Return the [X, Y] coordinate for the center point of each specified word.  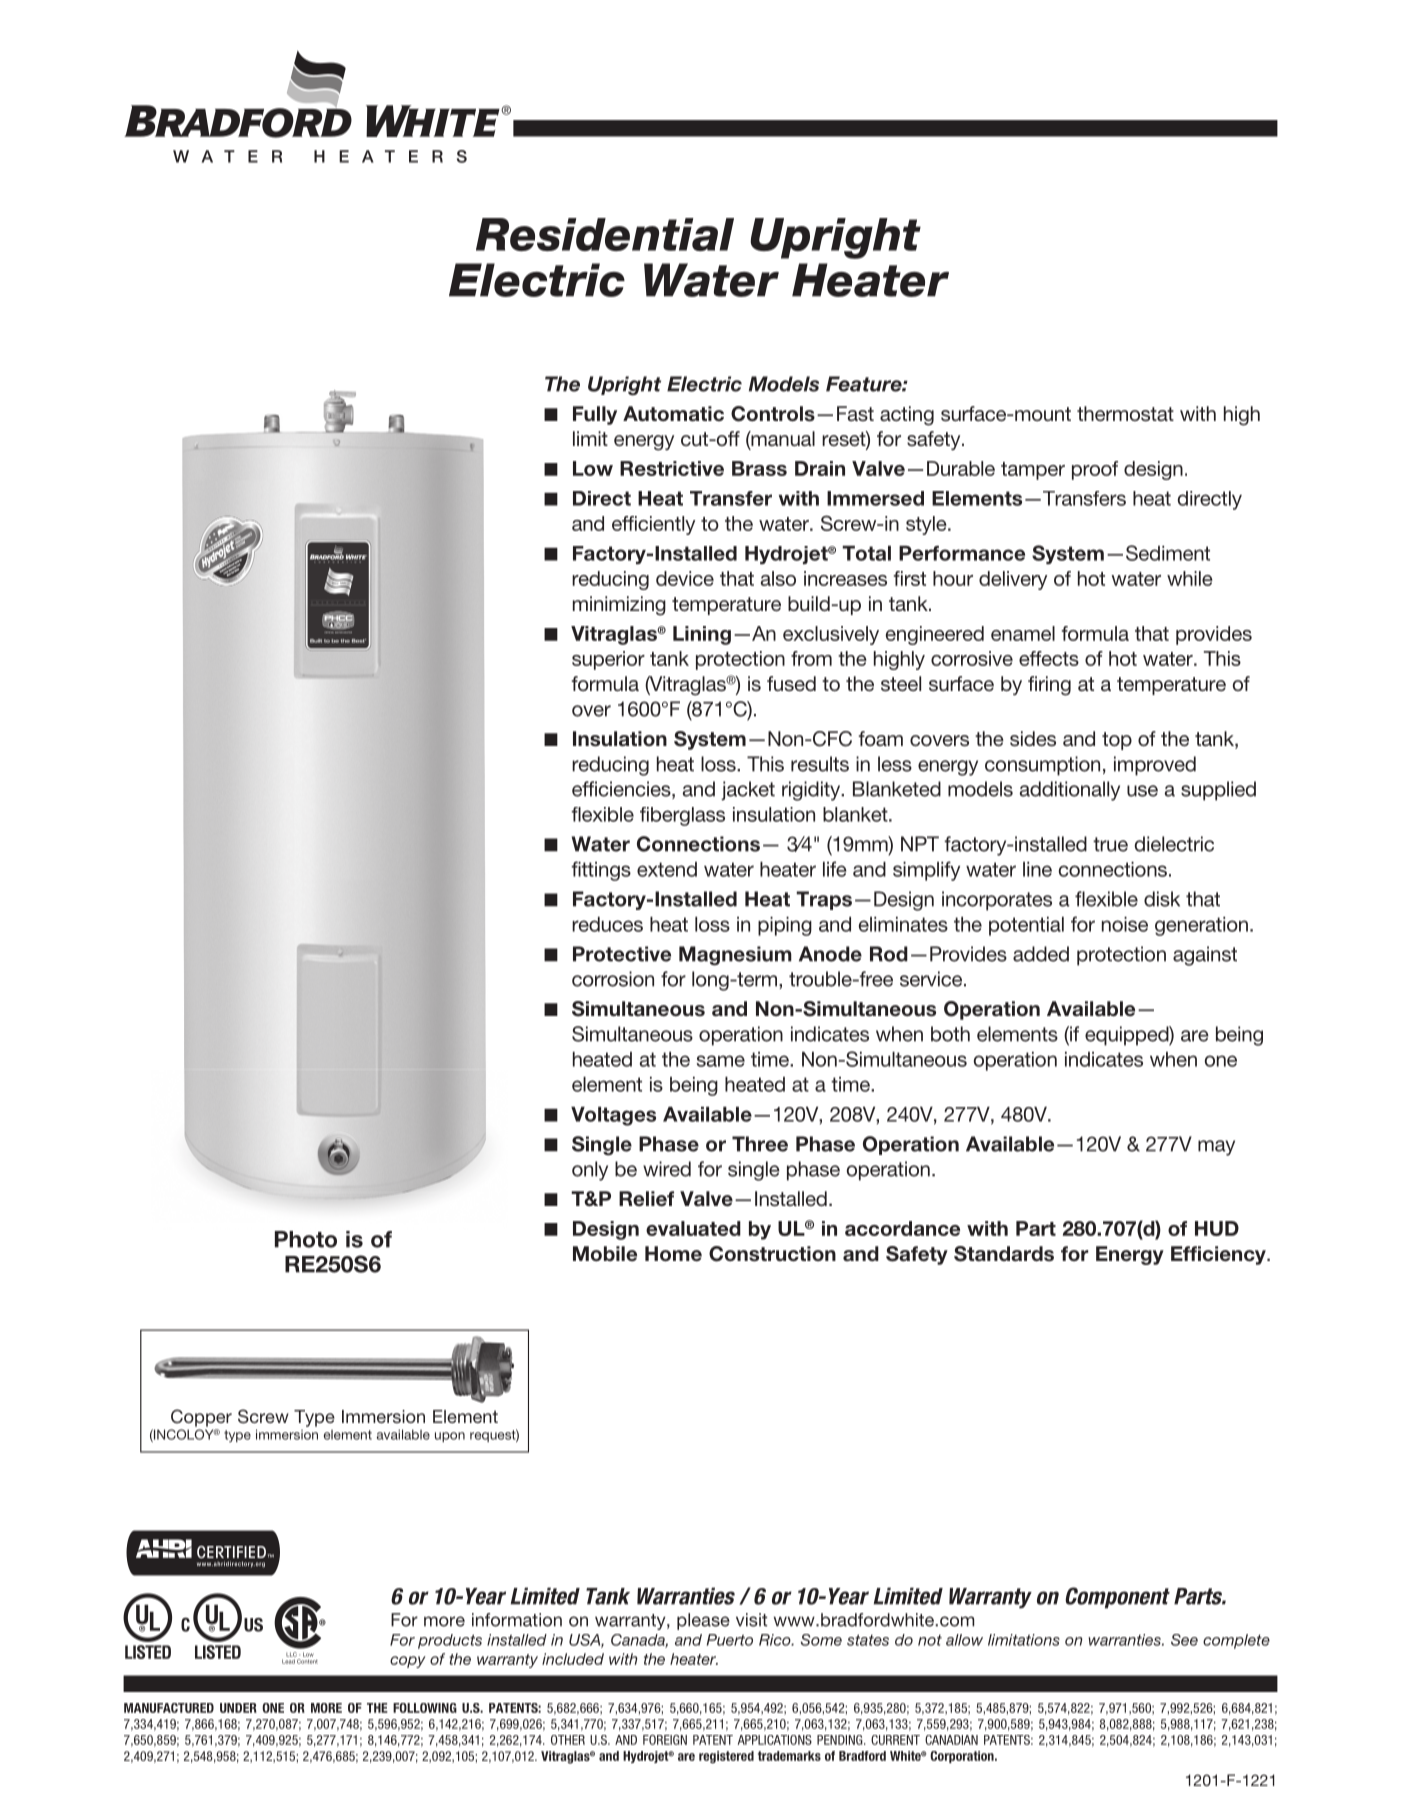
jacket [748, 791]
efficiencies [622, 790]
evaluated [693, 1228]
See [1184, 1640]
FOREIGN [665, 1740]
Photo [306, 1239]
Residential [605, 234]
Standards [1004, 1254]
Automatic [673, 414]
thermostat [1125, 414]
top [1117, 741]
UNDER [238, 1708]
